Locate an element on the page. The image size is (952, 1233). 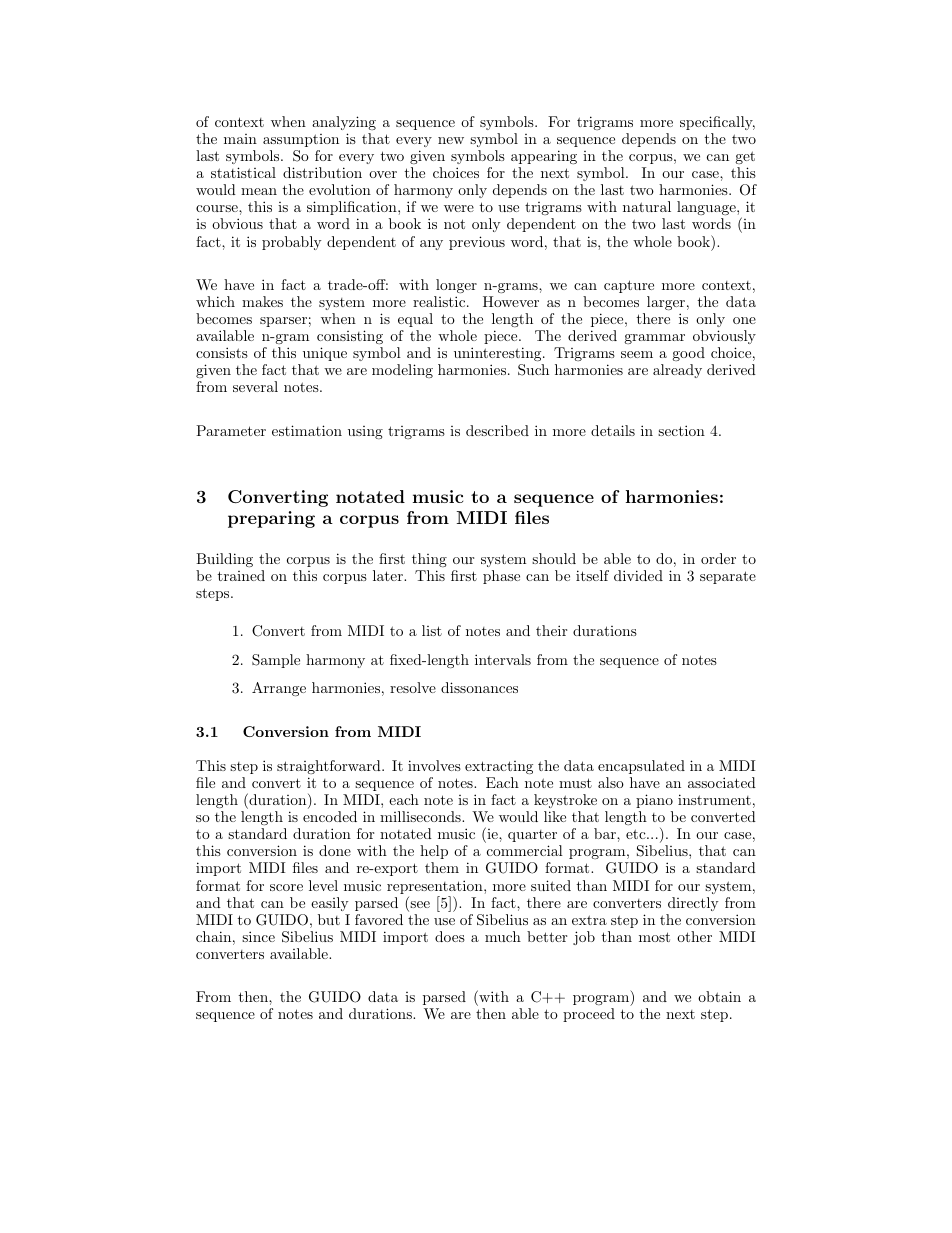
much is located at coordinates (503, 936).
